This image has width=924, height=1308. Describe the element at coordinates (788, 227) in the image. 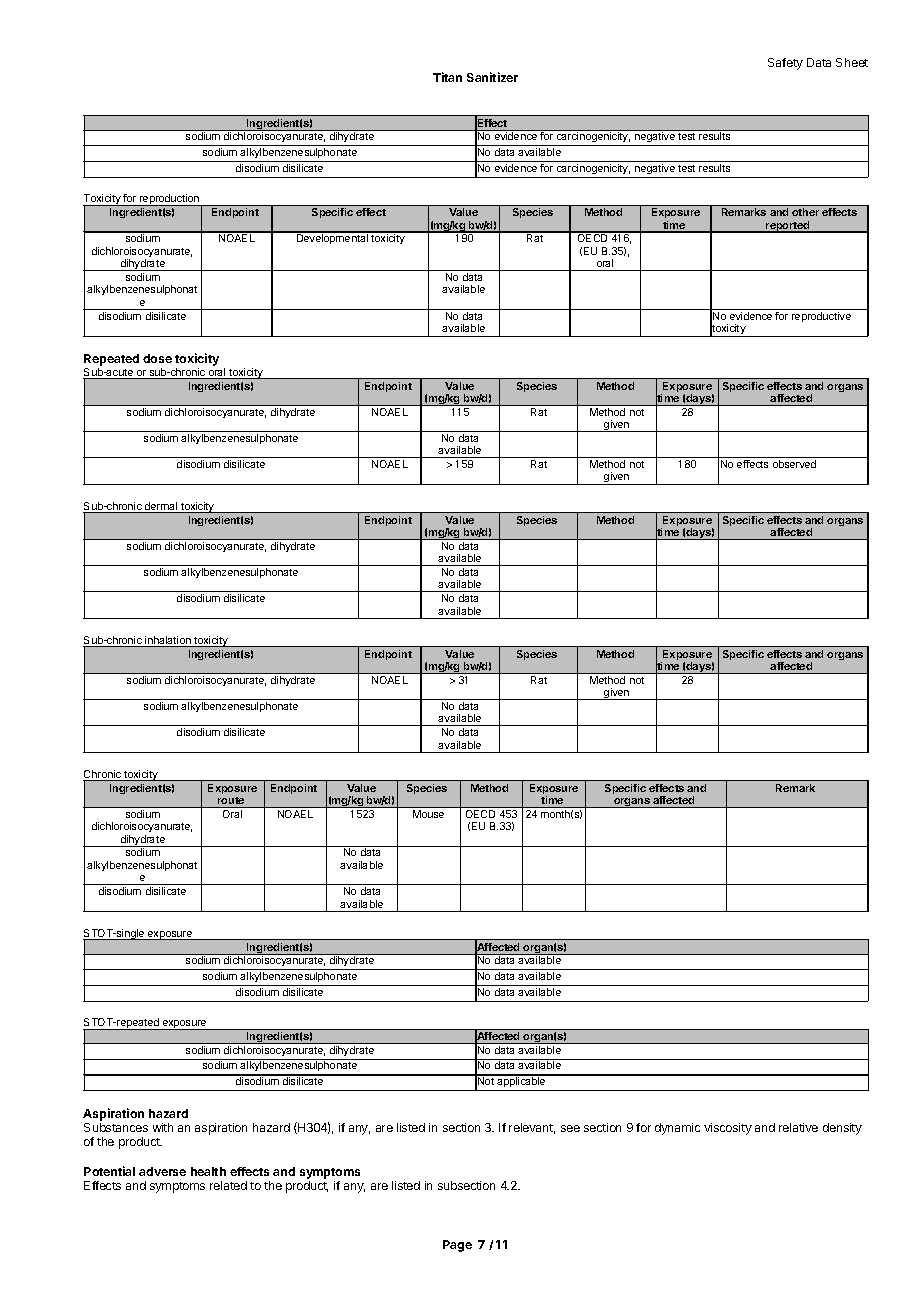

I see `reported` at that location.
